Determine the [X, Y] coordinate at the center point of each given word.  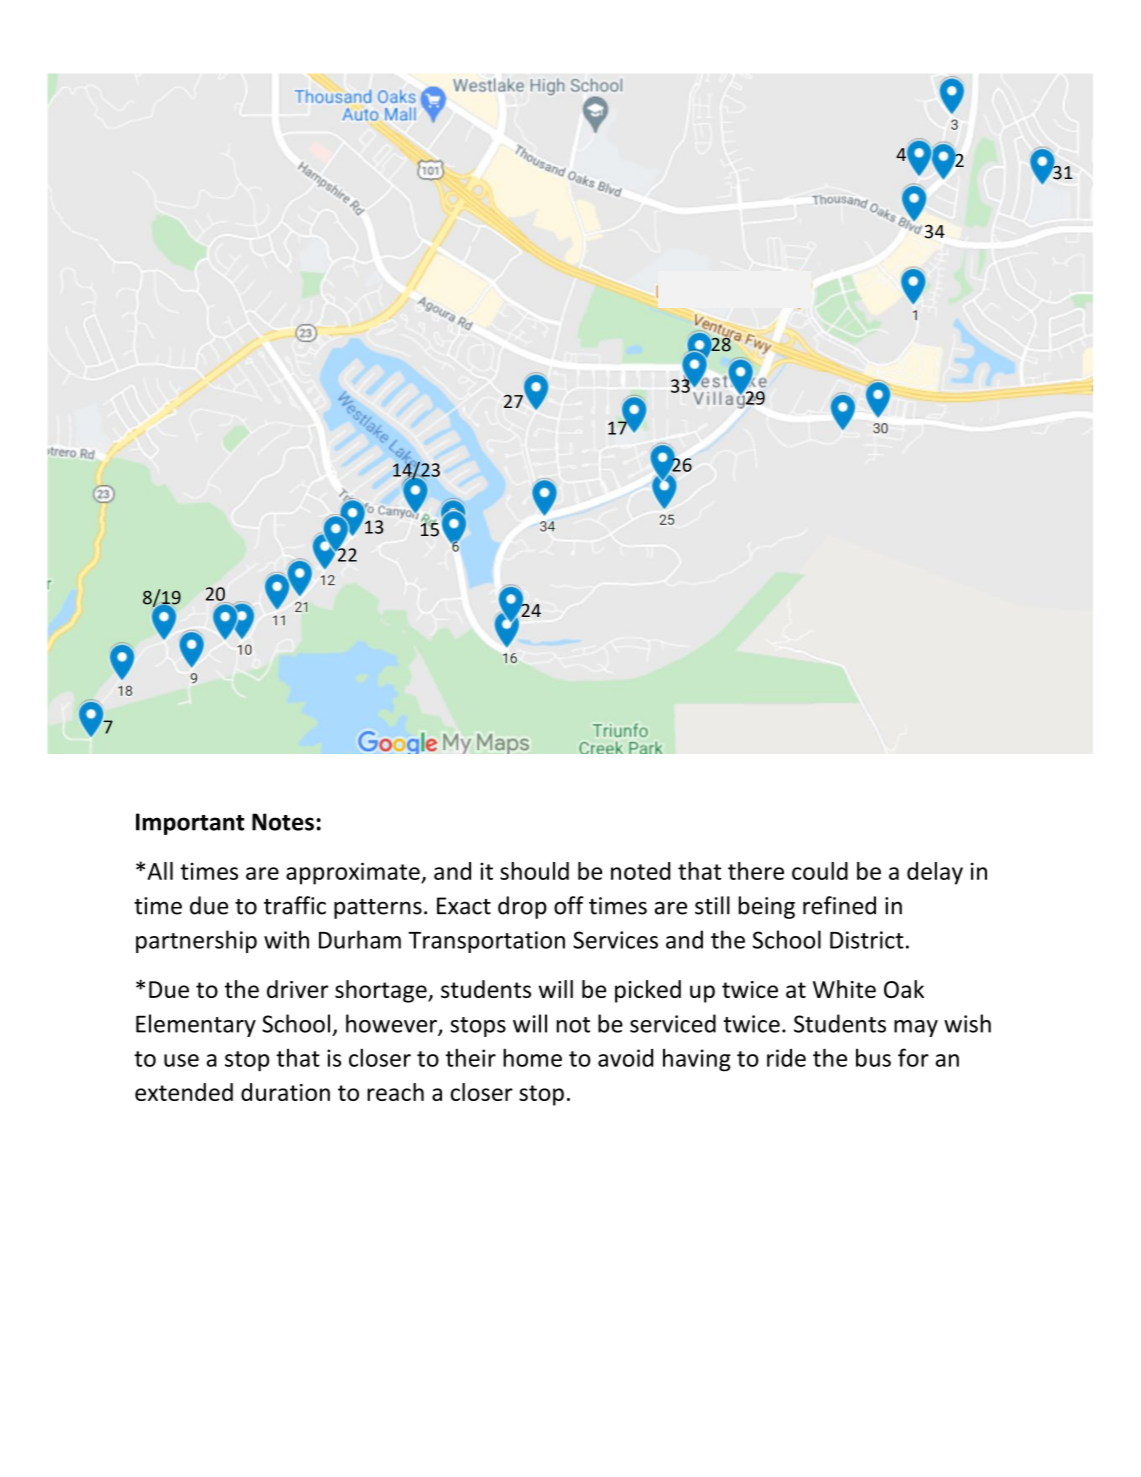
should [534, 871]
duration [285, 1092]
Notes [283, 822]
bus [873, 1057]
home [532, 1057]
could [820, 871]
